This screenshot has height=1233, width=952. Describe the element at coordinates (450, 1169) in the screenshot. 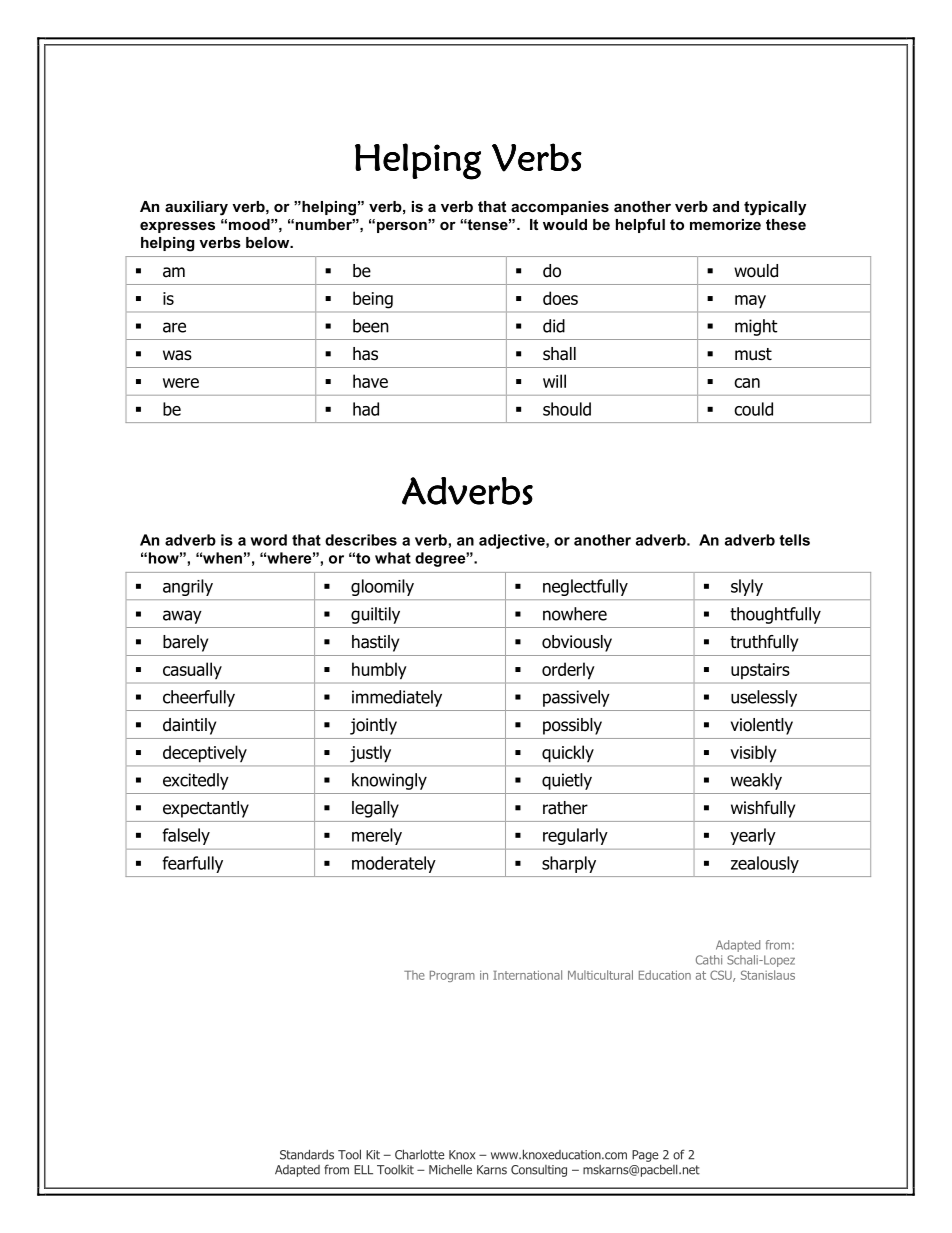

I see `Michelle` at that location.
